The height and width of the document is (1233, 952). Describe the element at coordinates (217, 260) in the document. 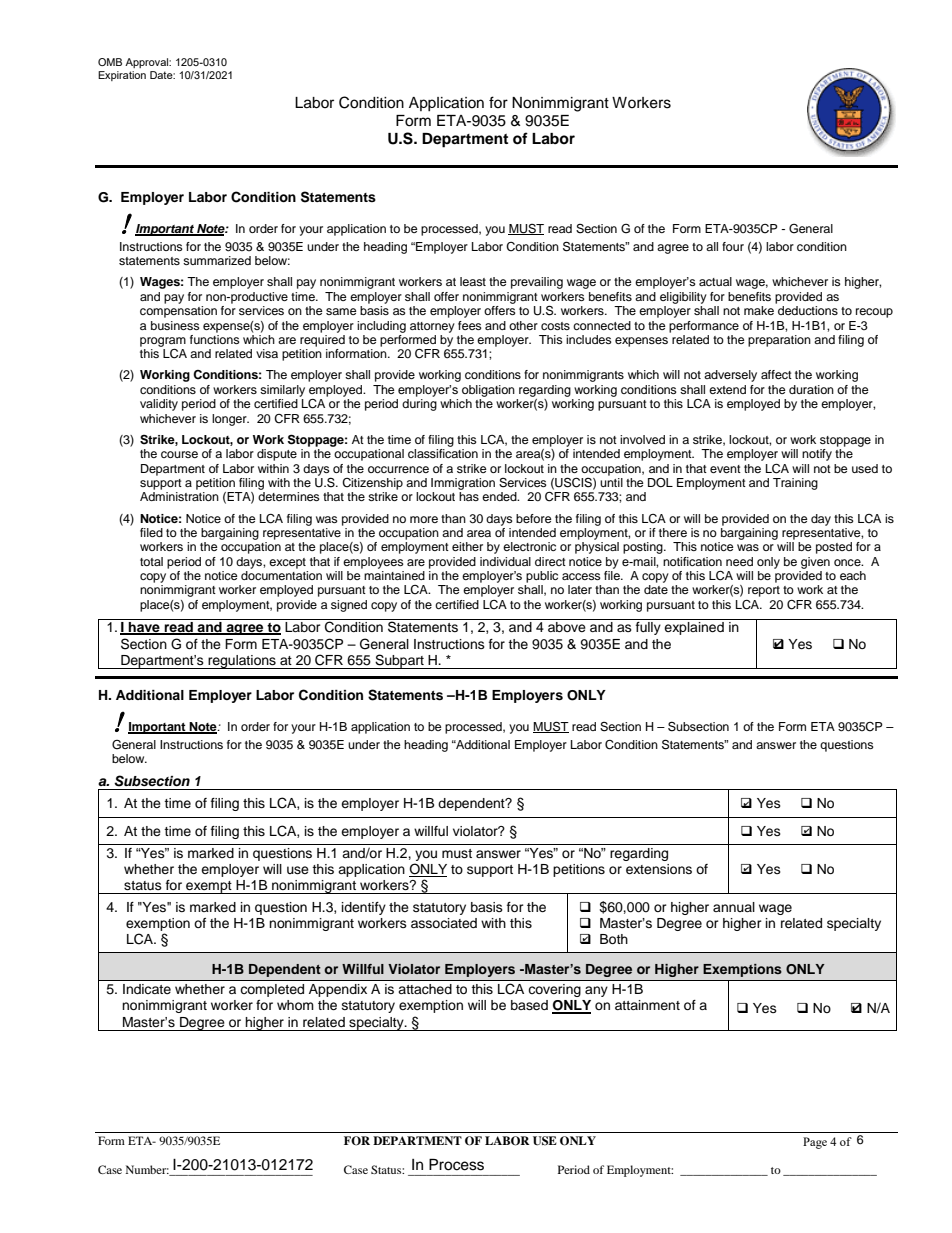

I see `summarized` at that location.
